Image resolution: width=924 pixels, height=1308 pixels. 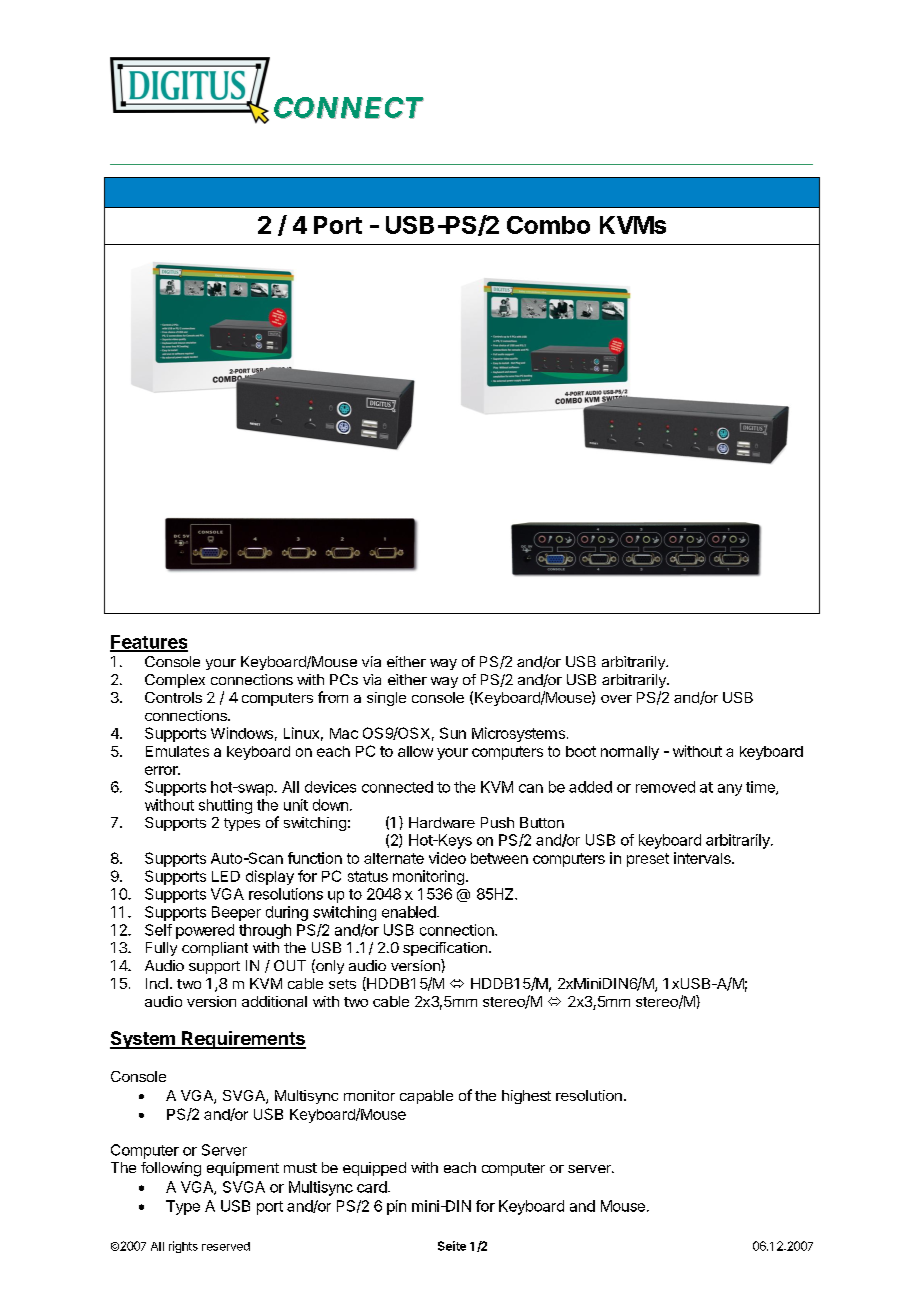 What do you see at coordinates (226, 1246) in the document?
I see `reserved` at bounding box center [226, 1246].
